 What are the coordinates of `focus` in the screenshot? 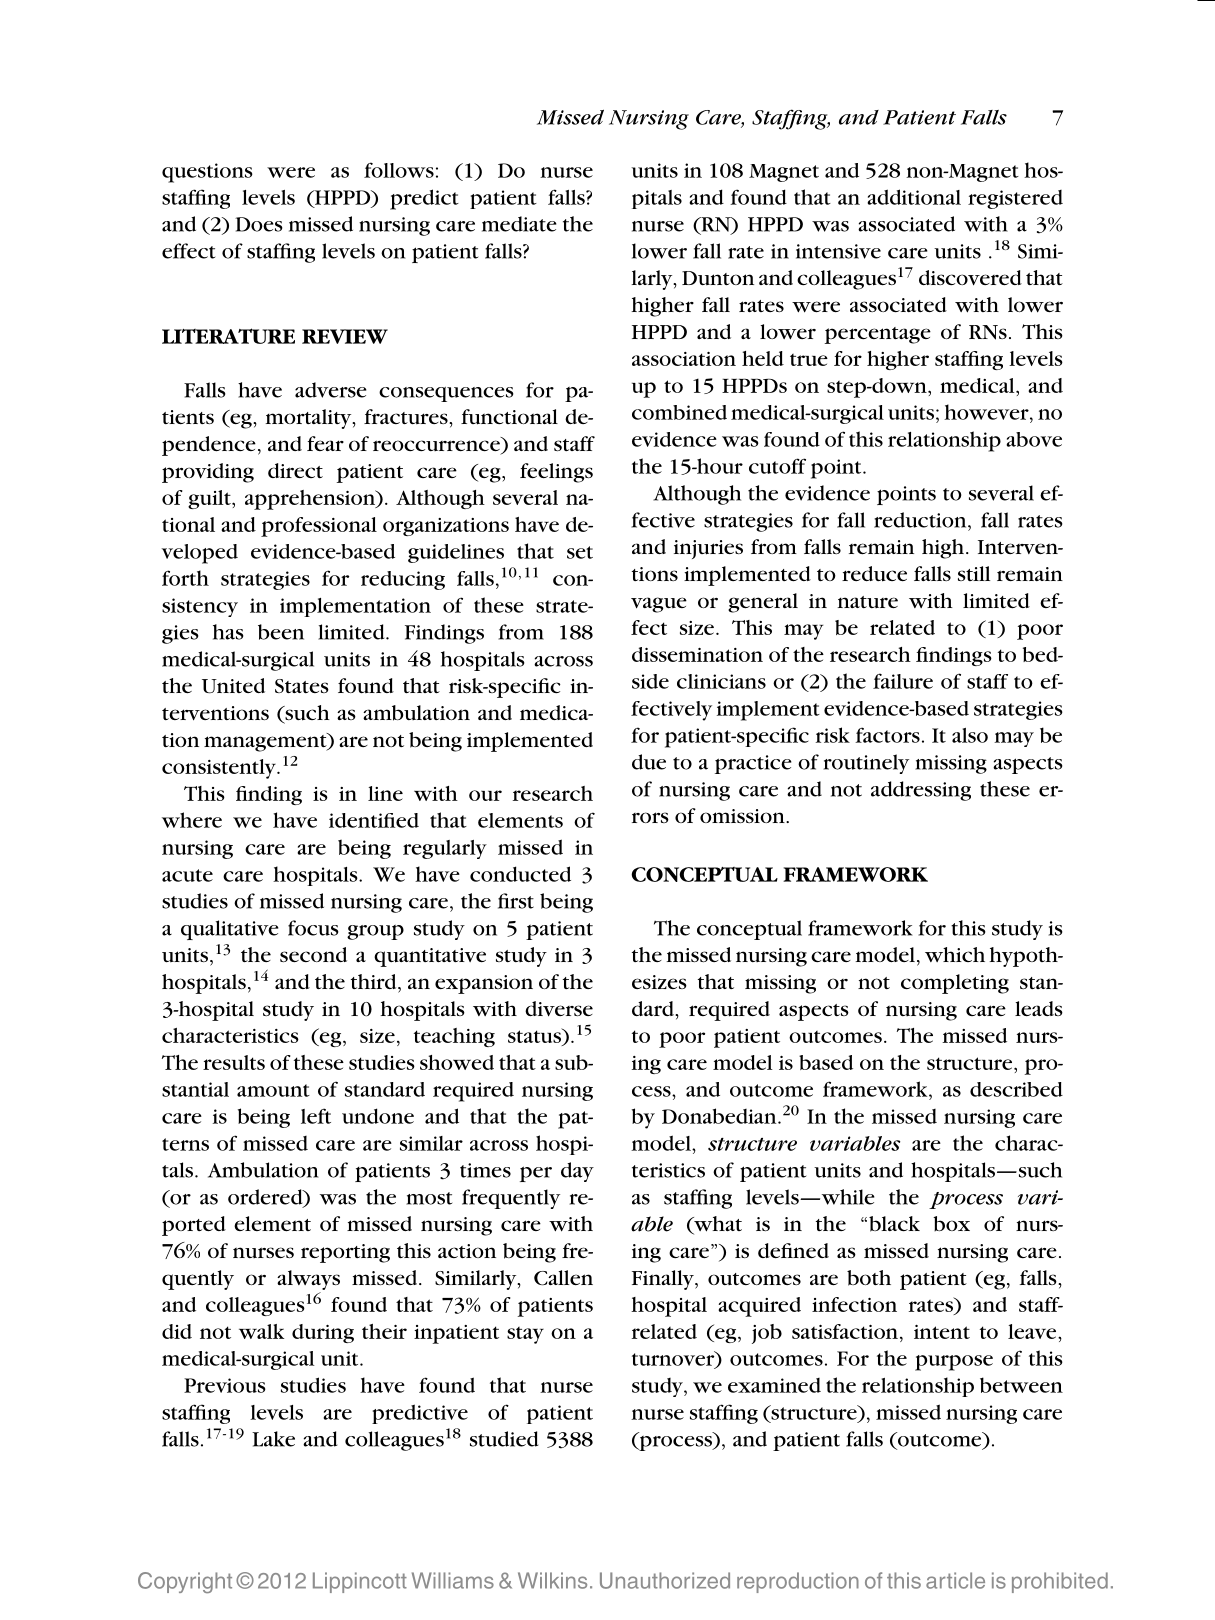 It's located at (313, 928).
